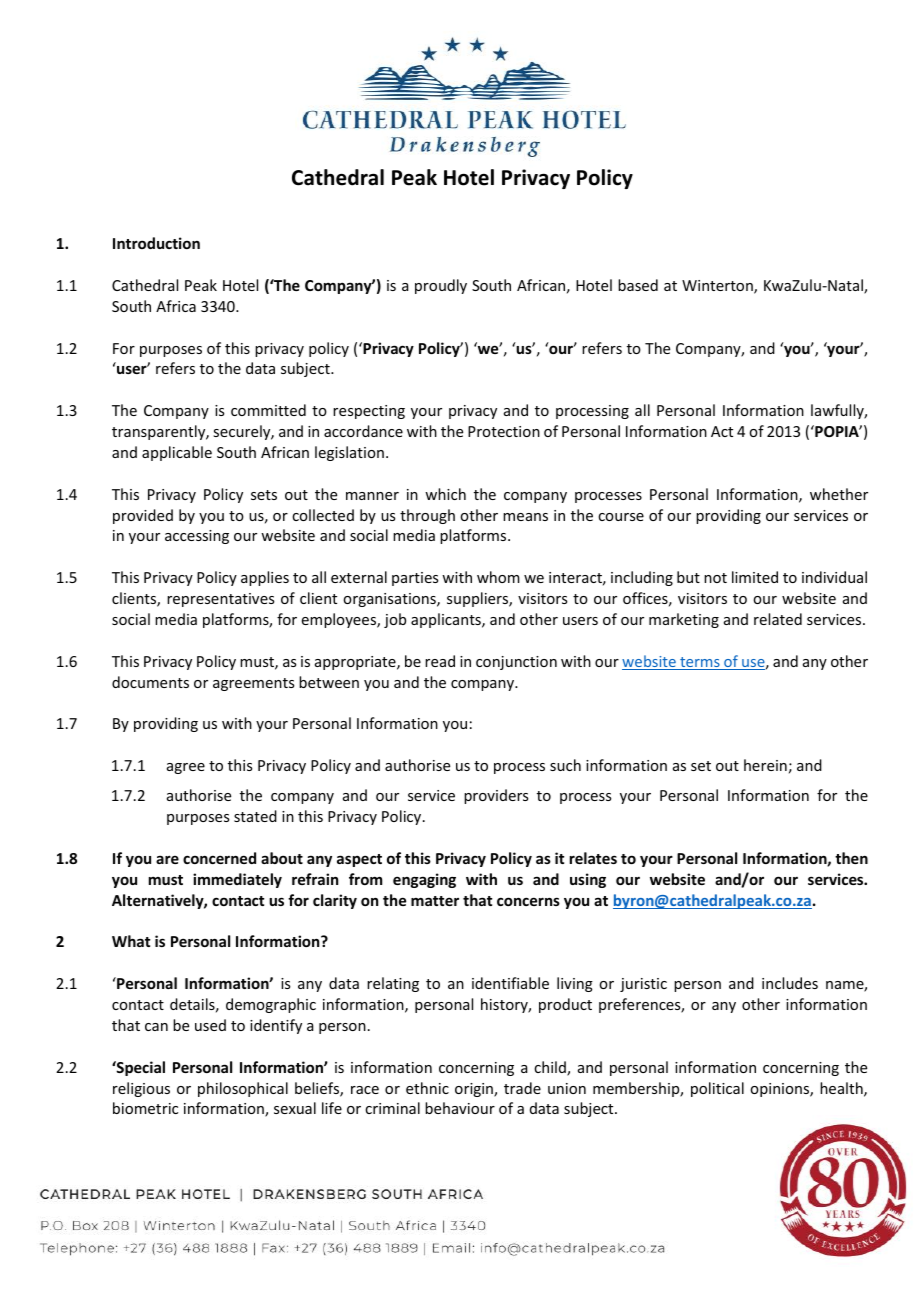 This document has height=1309, width=924. What do you see at coordinates (219, 858) in the document?
I see `concerned` at bounding box center [219, 858].
